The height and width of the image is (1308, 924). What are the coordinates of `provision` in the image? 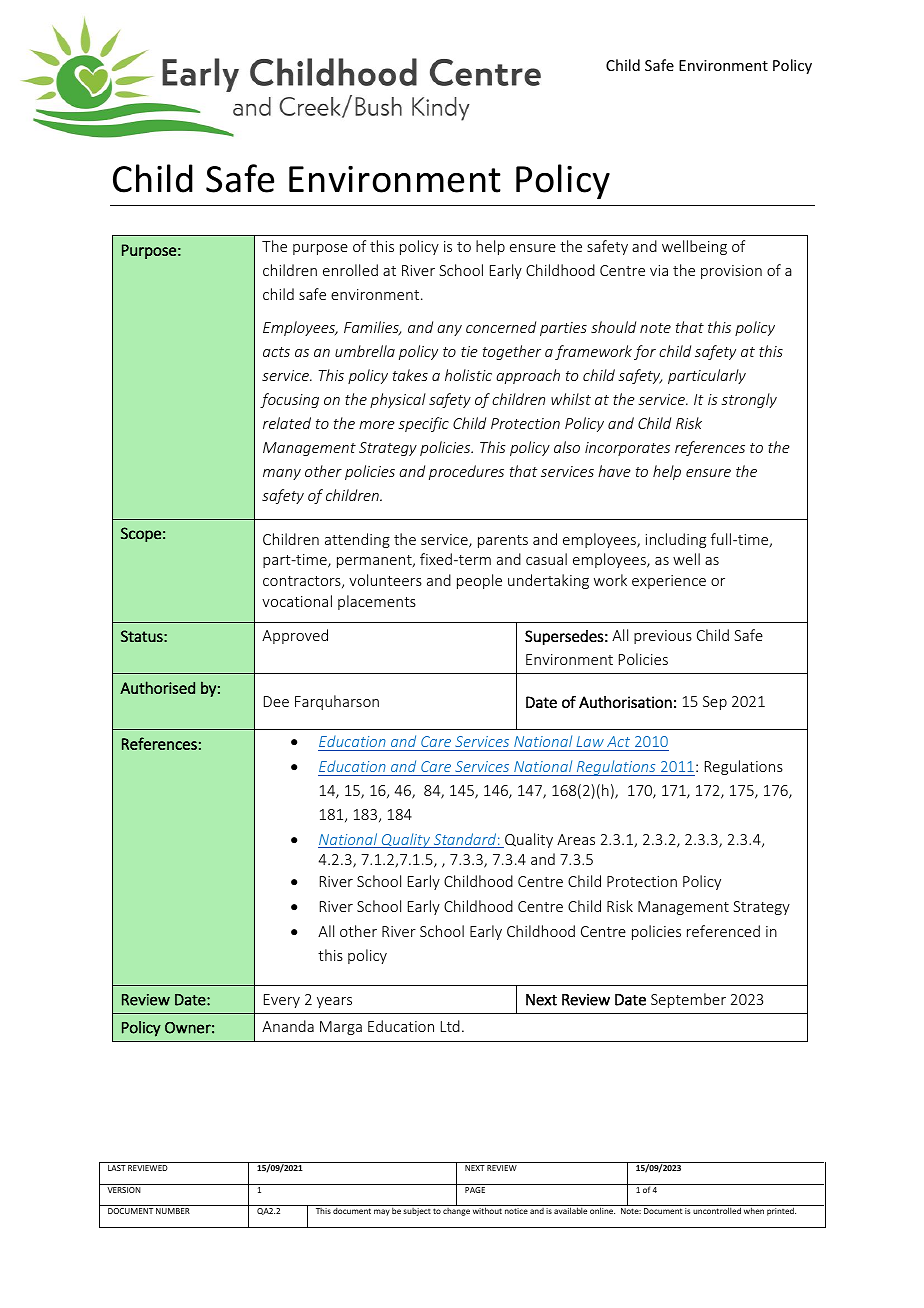 It's located at (731, 272).
